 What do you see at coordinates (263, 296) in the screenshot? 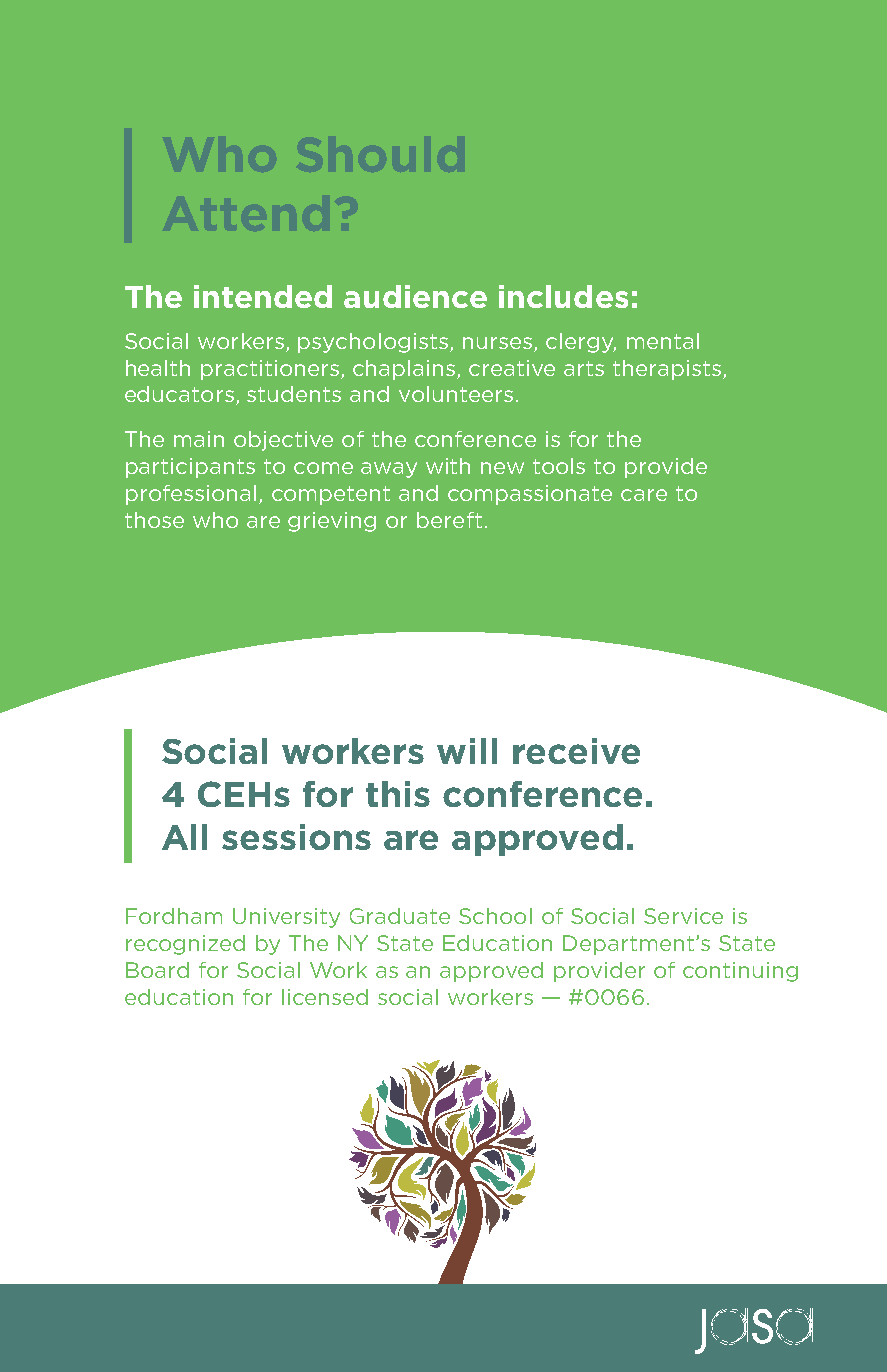
I see `intended` at bounding box center [263, 296].
